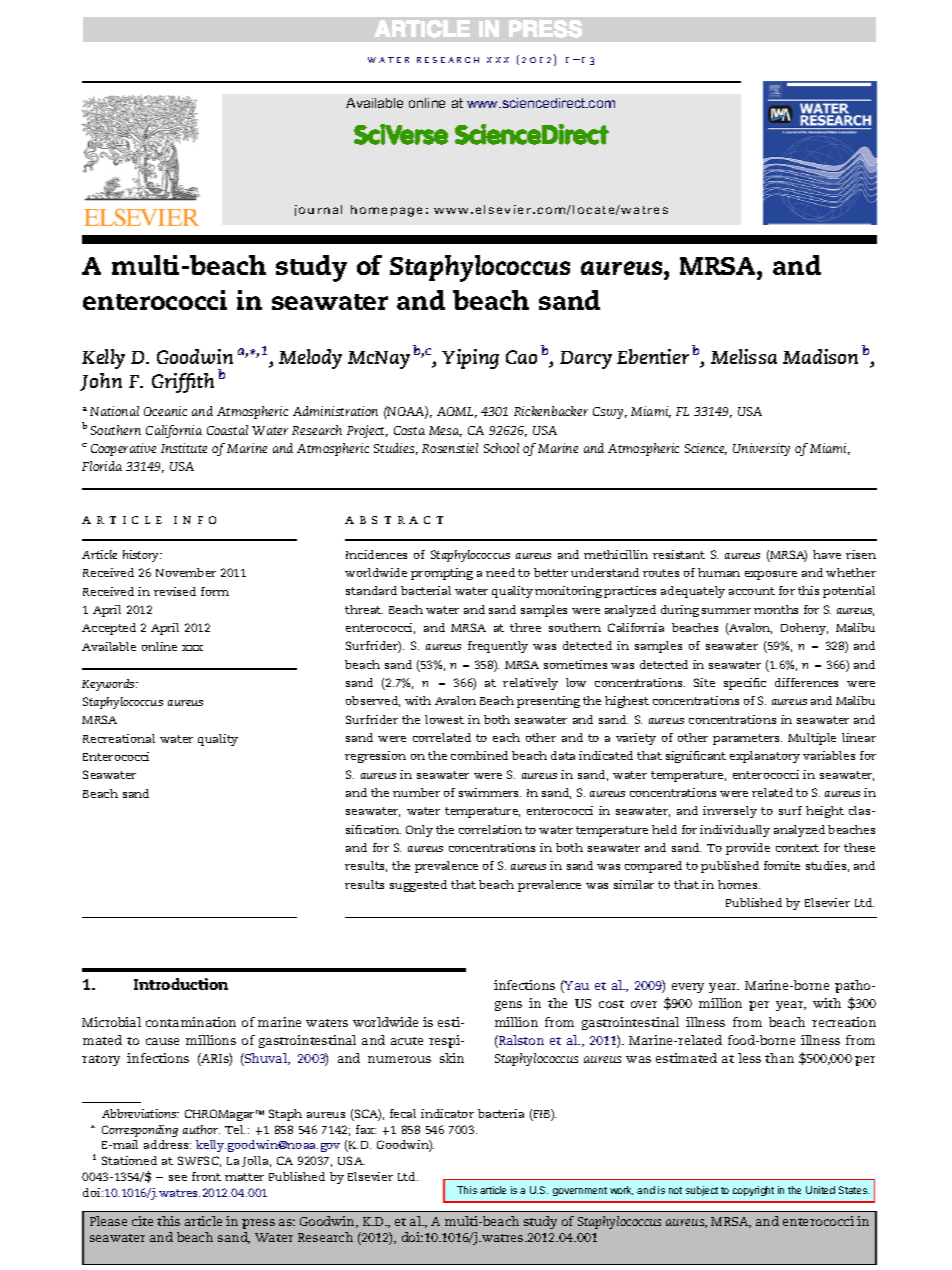 This document has width=952, height=1270. Describe the element at coordinates (779, 1058) in the document. I see `than` at that location.
